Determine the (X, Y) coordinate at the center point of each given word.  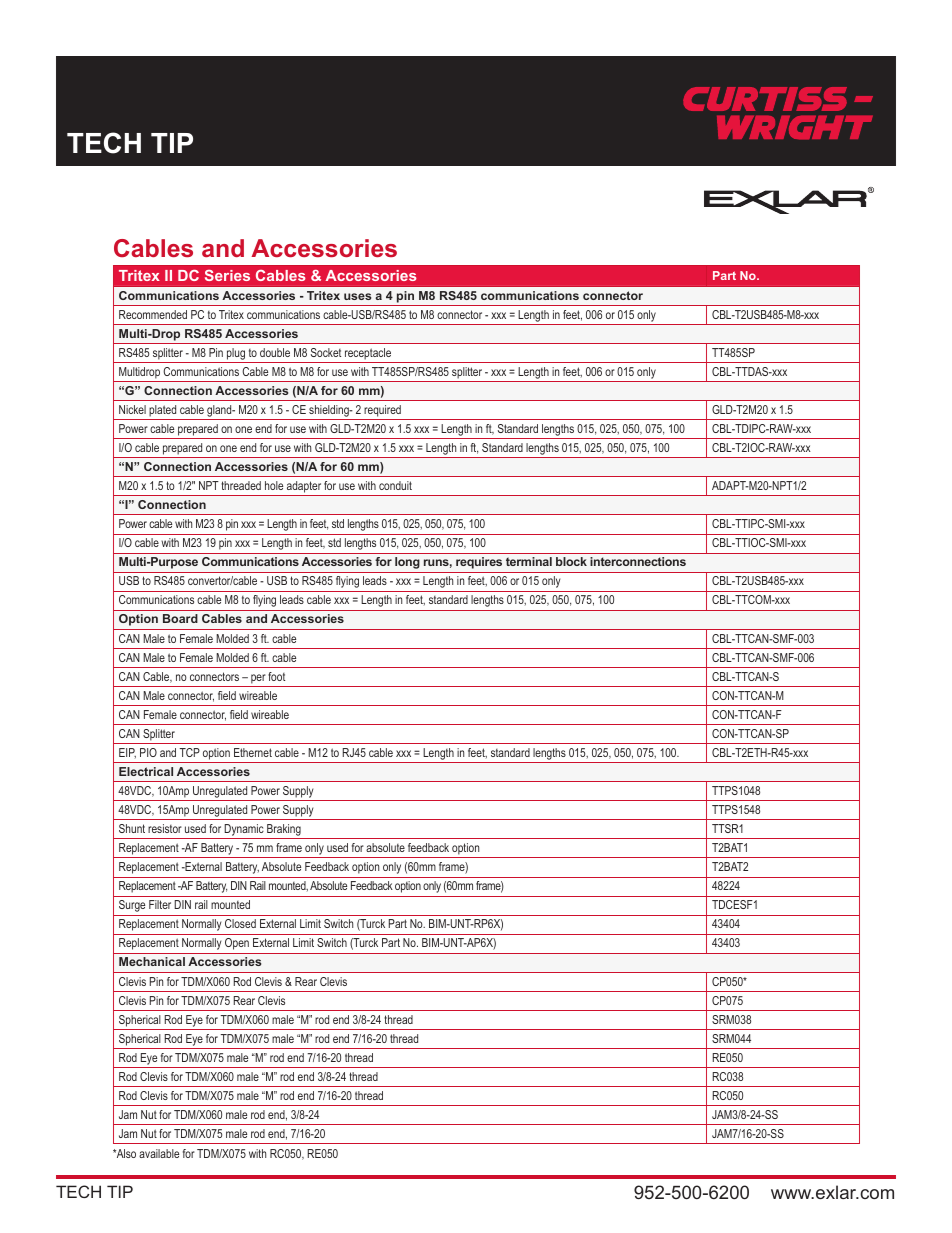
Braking (284, 831)
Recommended (153, 314)
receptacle (368, 354)
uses (357, 296)
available (159, 1153)
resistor (165, 828)
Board (180, 618)
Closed (240, 923)
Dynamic (244, 831)
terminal (529, 561)
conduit (395, 485)
